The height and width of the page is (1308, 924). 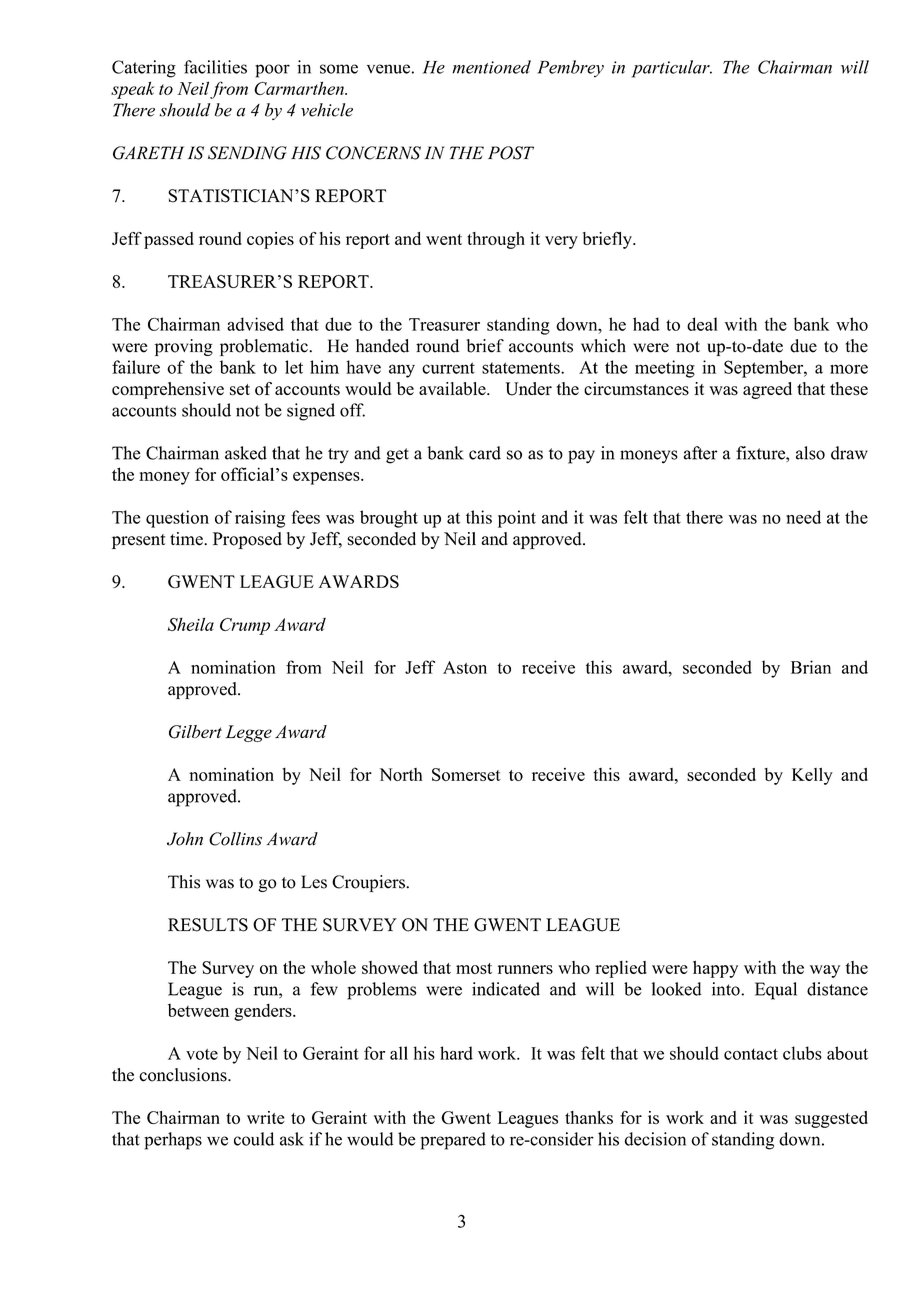 What do you see at coordinates (485, 453) in the page?
I see `card` at bounding box center [485, 453].
